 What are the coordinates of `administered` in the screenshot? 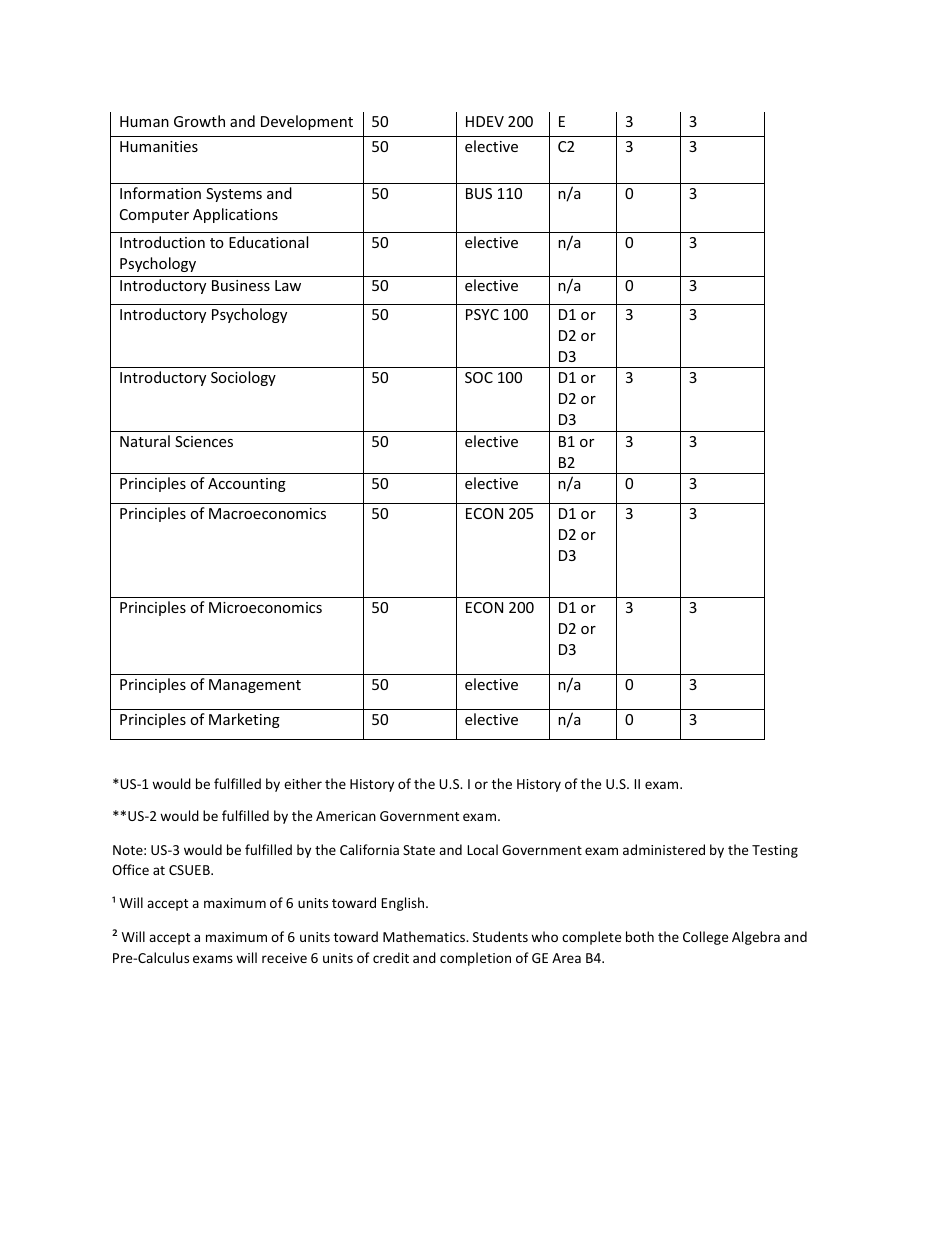 It's located at (664, 849).
